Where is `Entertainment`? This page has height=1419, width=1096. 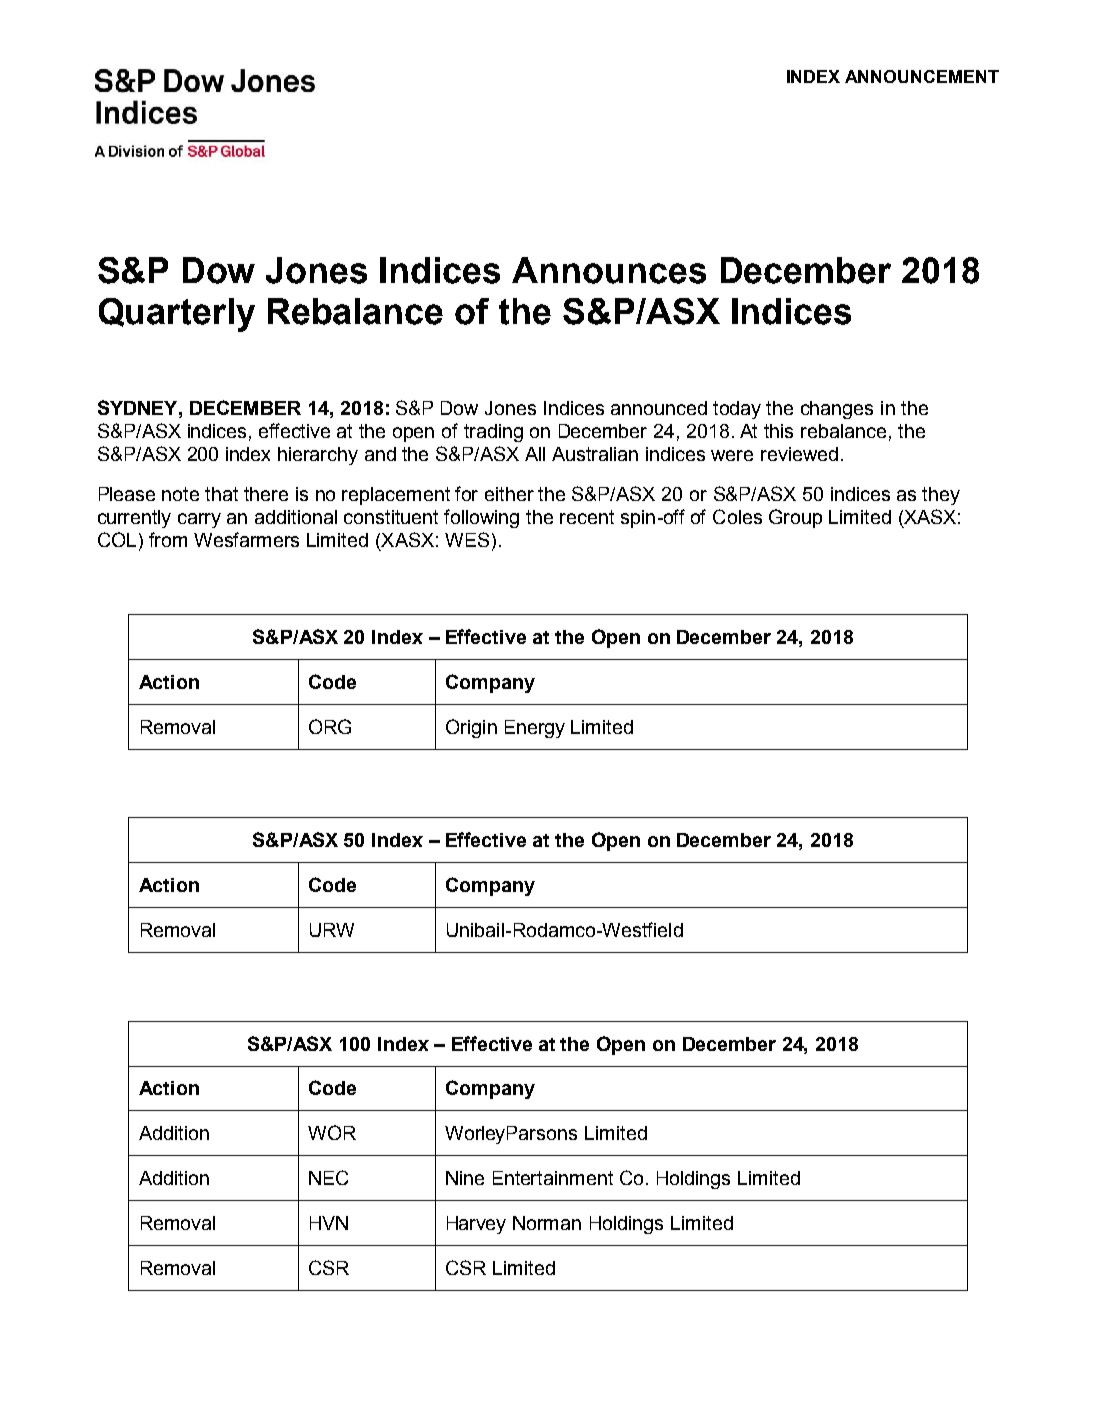 Entertainment is located at coordinates (553, 1178).
